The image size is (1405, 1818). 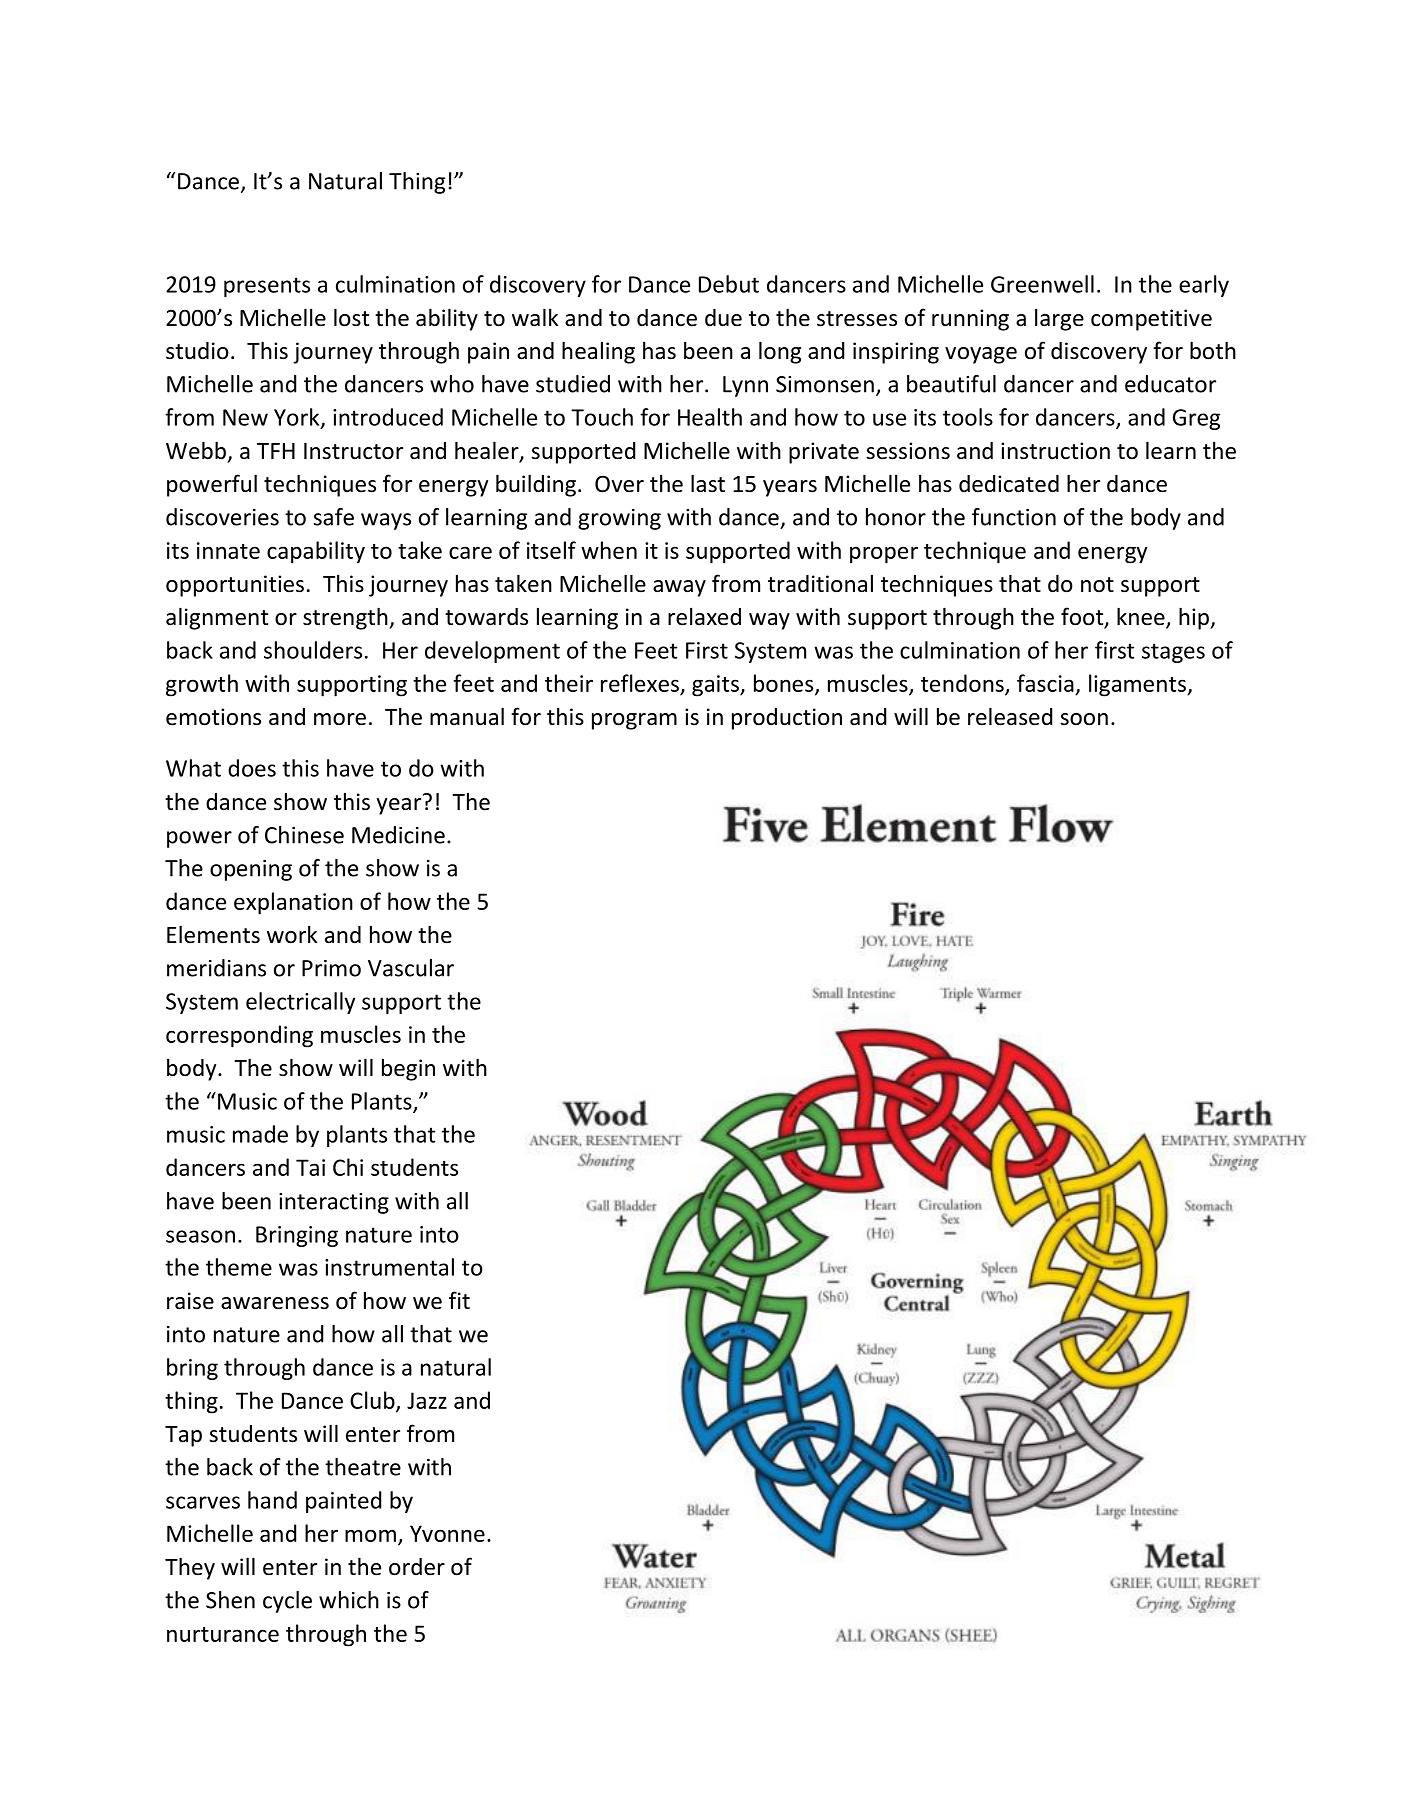 What do you see at coordinates (310, 1167) in the image?
I see `Tai` at bounding box center [310, 1167].
